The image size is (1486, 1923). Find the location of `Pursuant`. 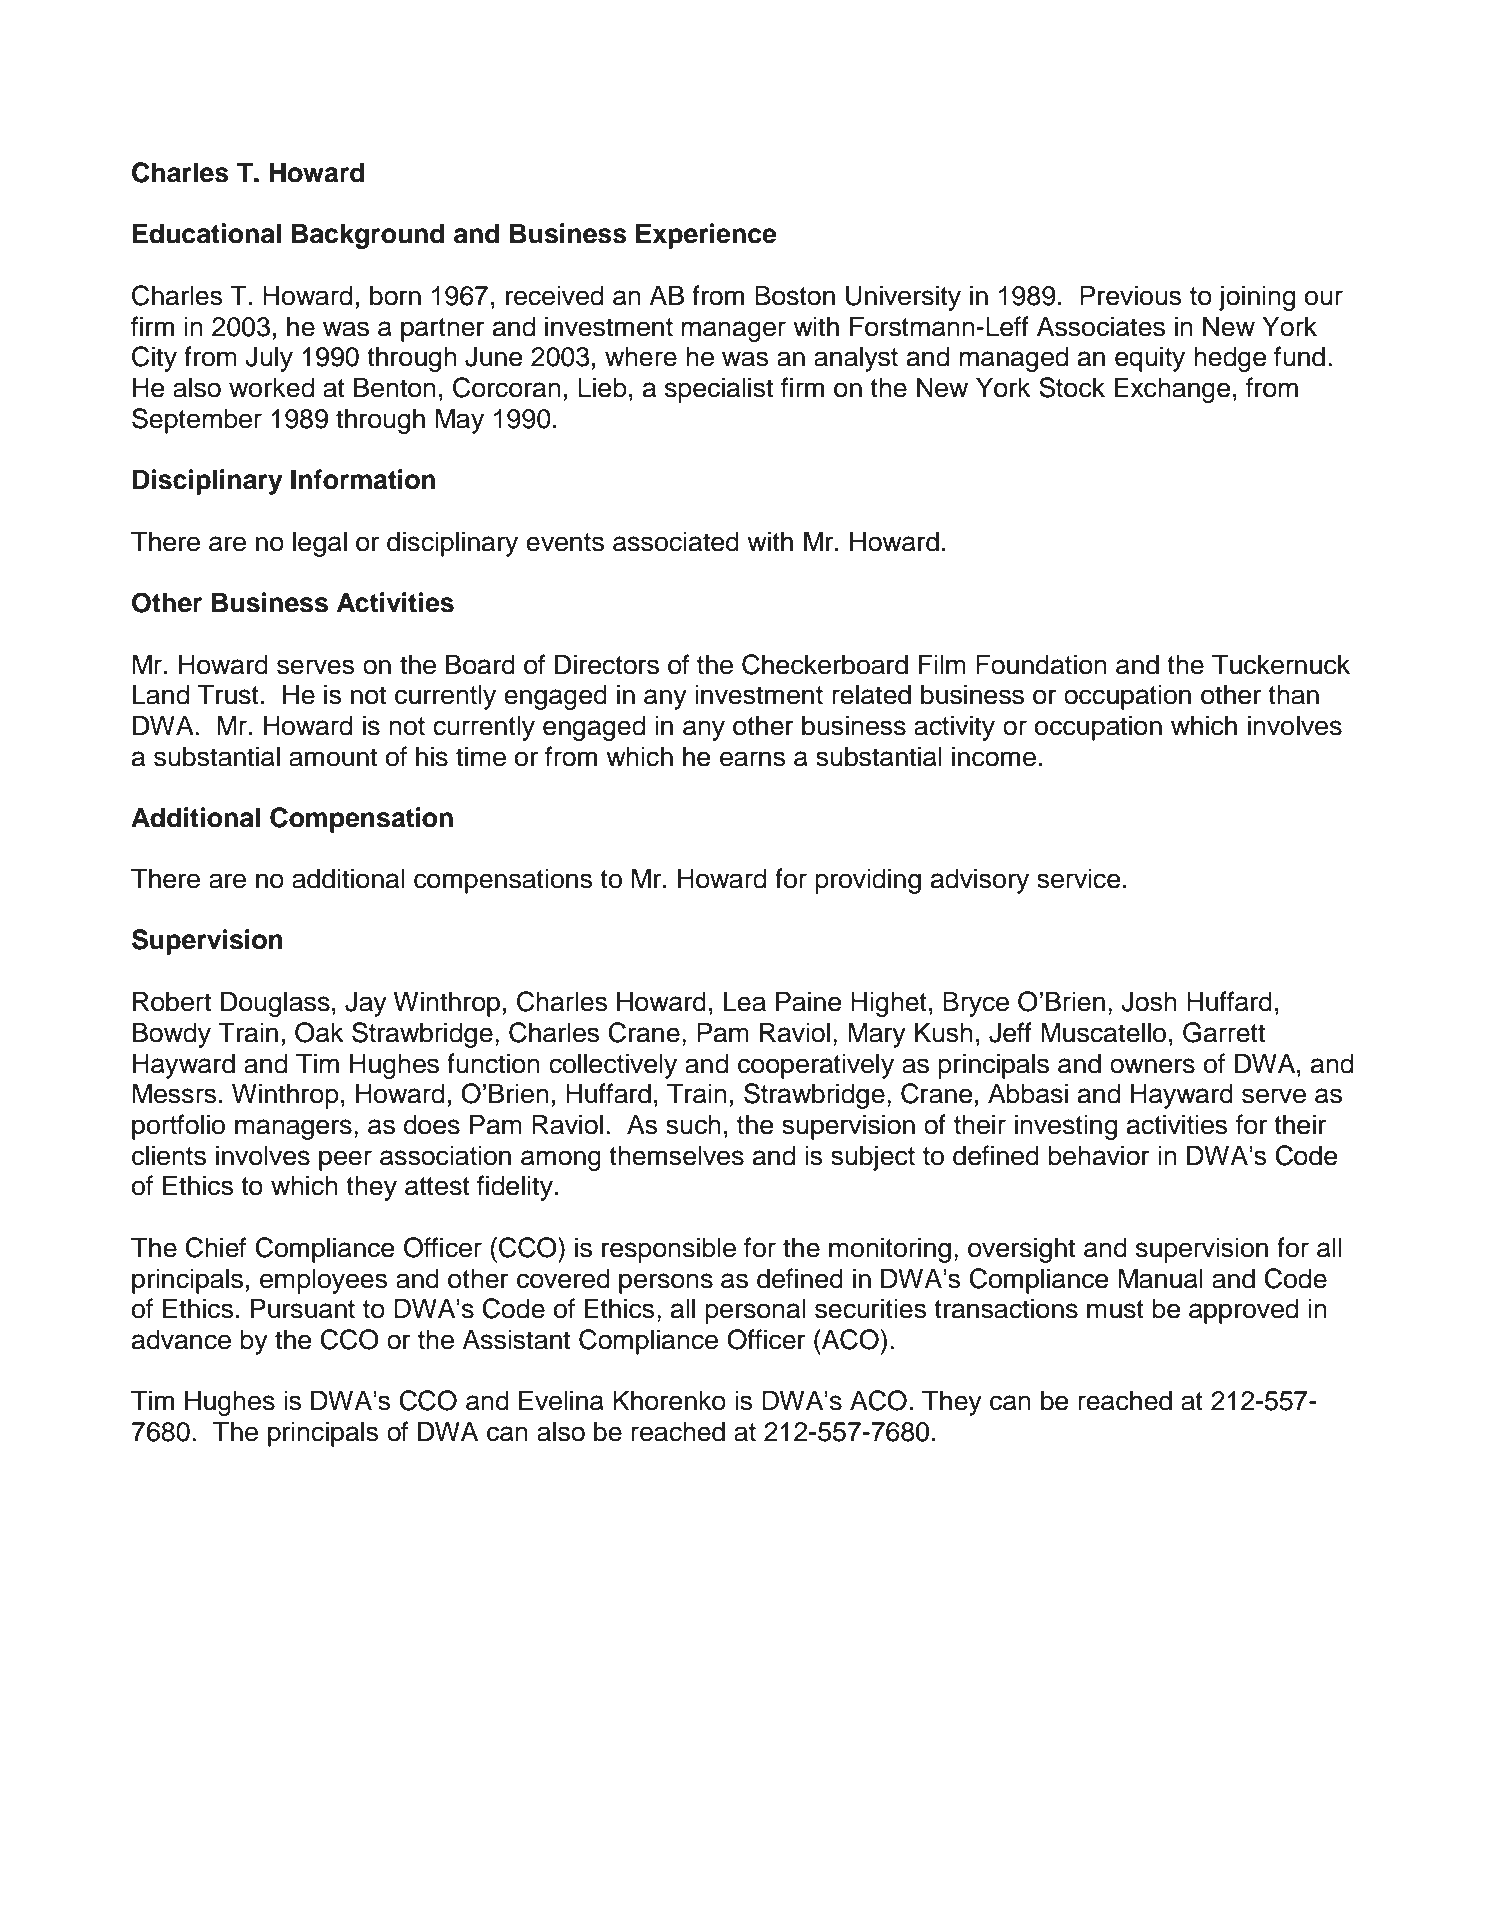

Pursuant is located at coordinates (303, 1308).
